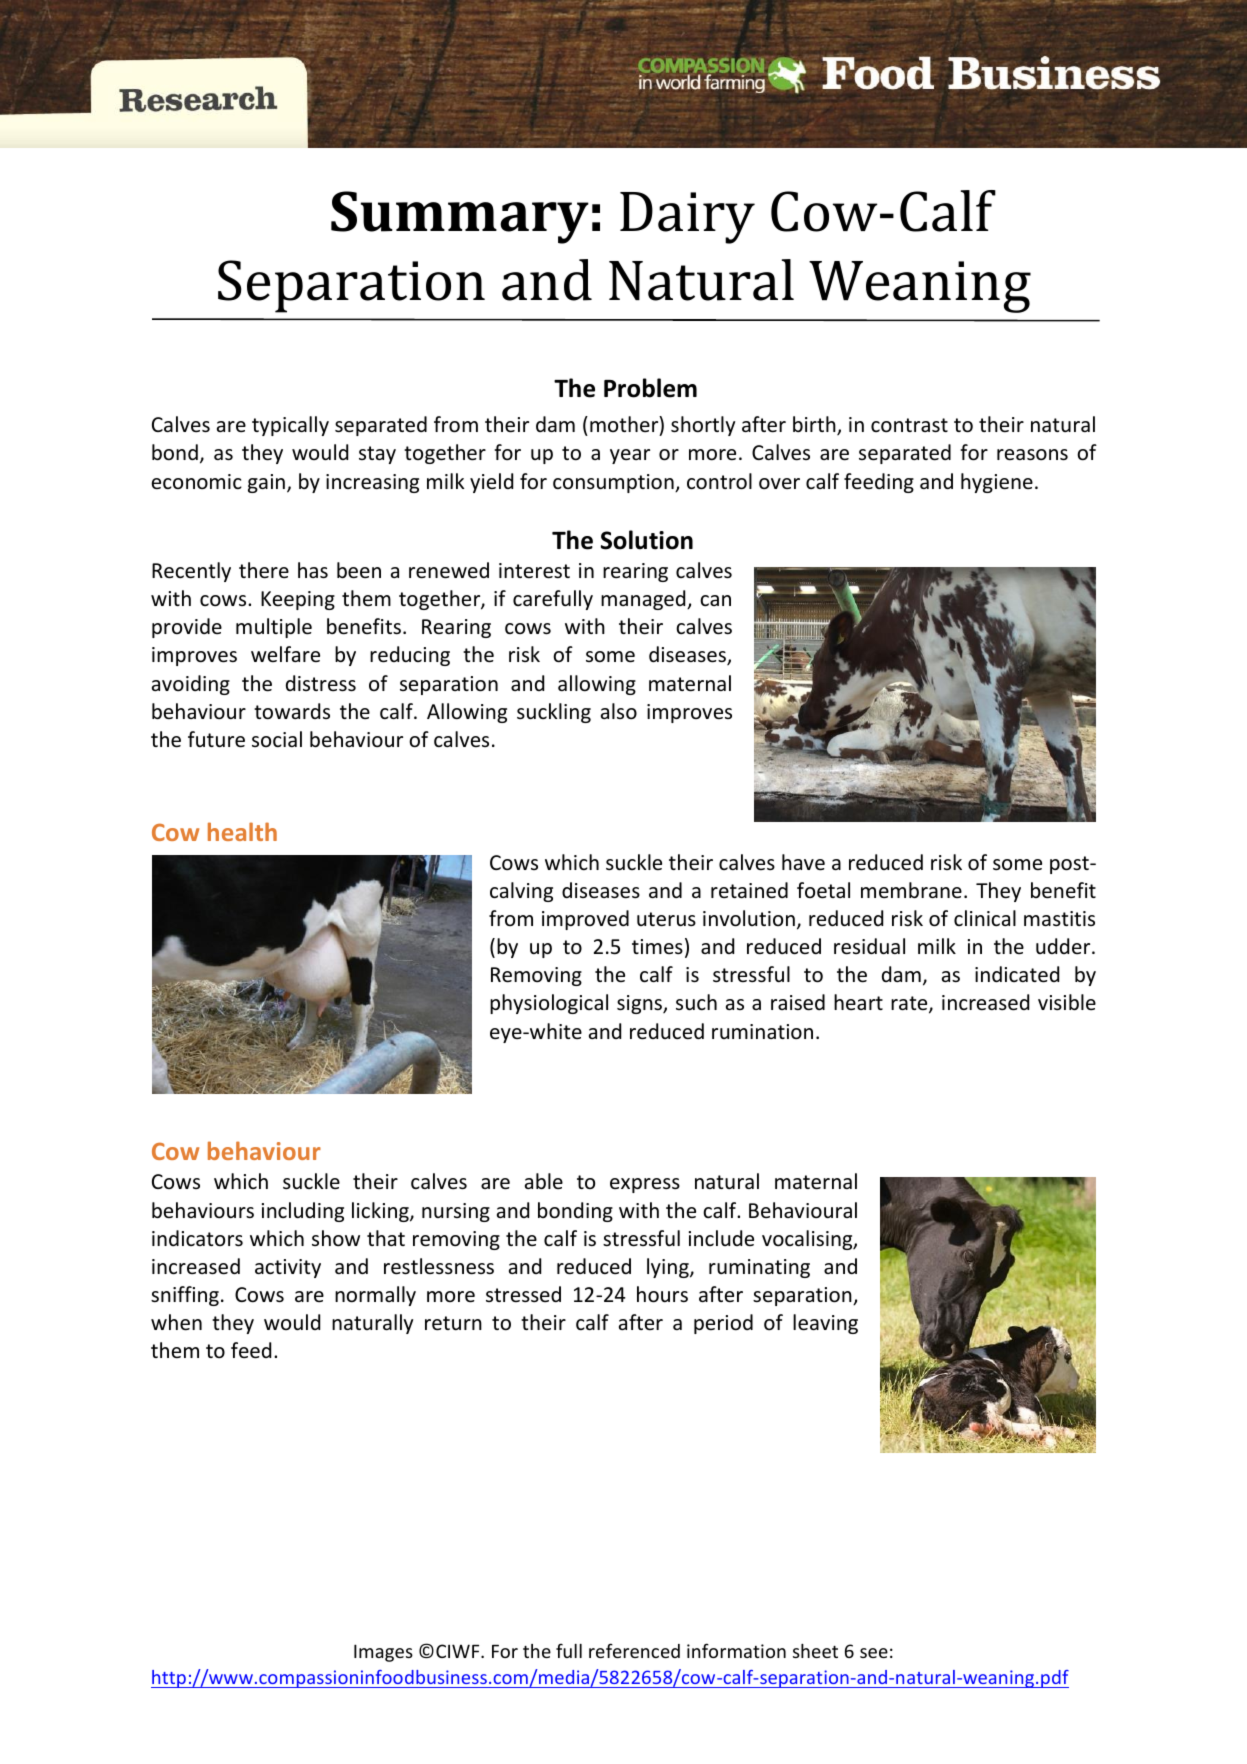 Image resolution: width=1247 pixels, height=1764 pixels. What do you see at coordinates (645, 1185) in the screenshot?
I see `express` at bounding box center [645, 1185].
